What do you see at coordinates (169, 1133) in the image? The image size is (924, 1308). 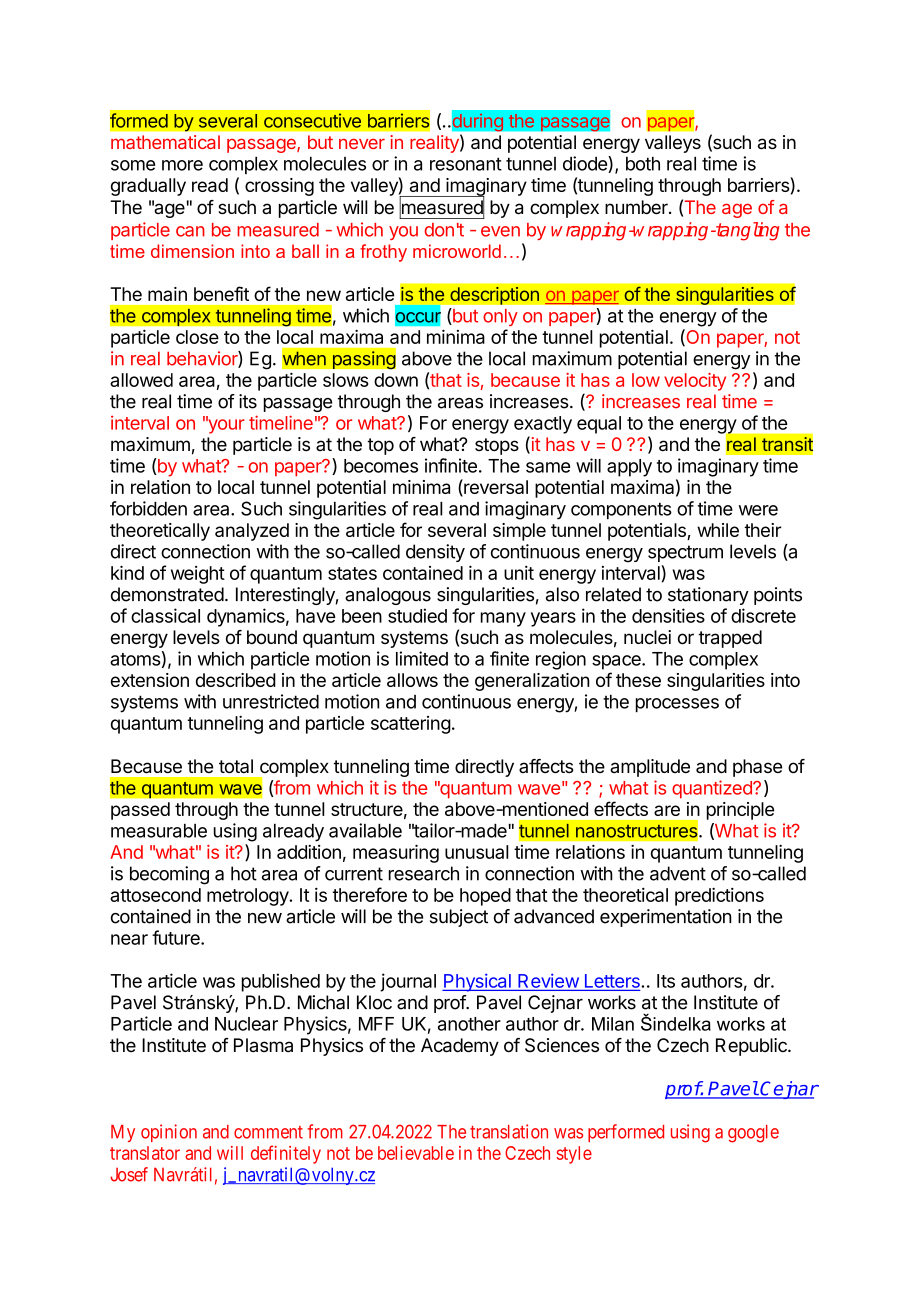 I see `opinion` at bounding box center [169, 1133].
